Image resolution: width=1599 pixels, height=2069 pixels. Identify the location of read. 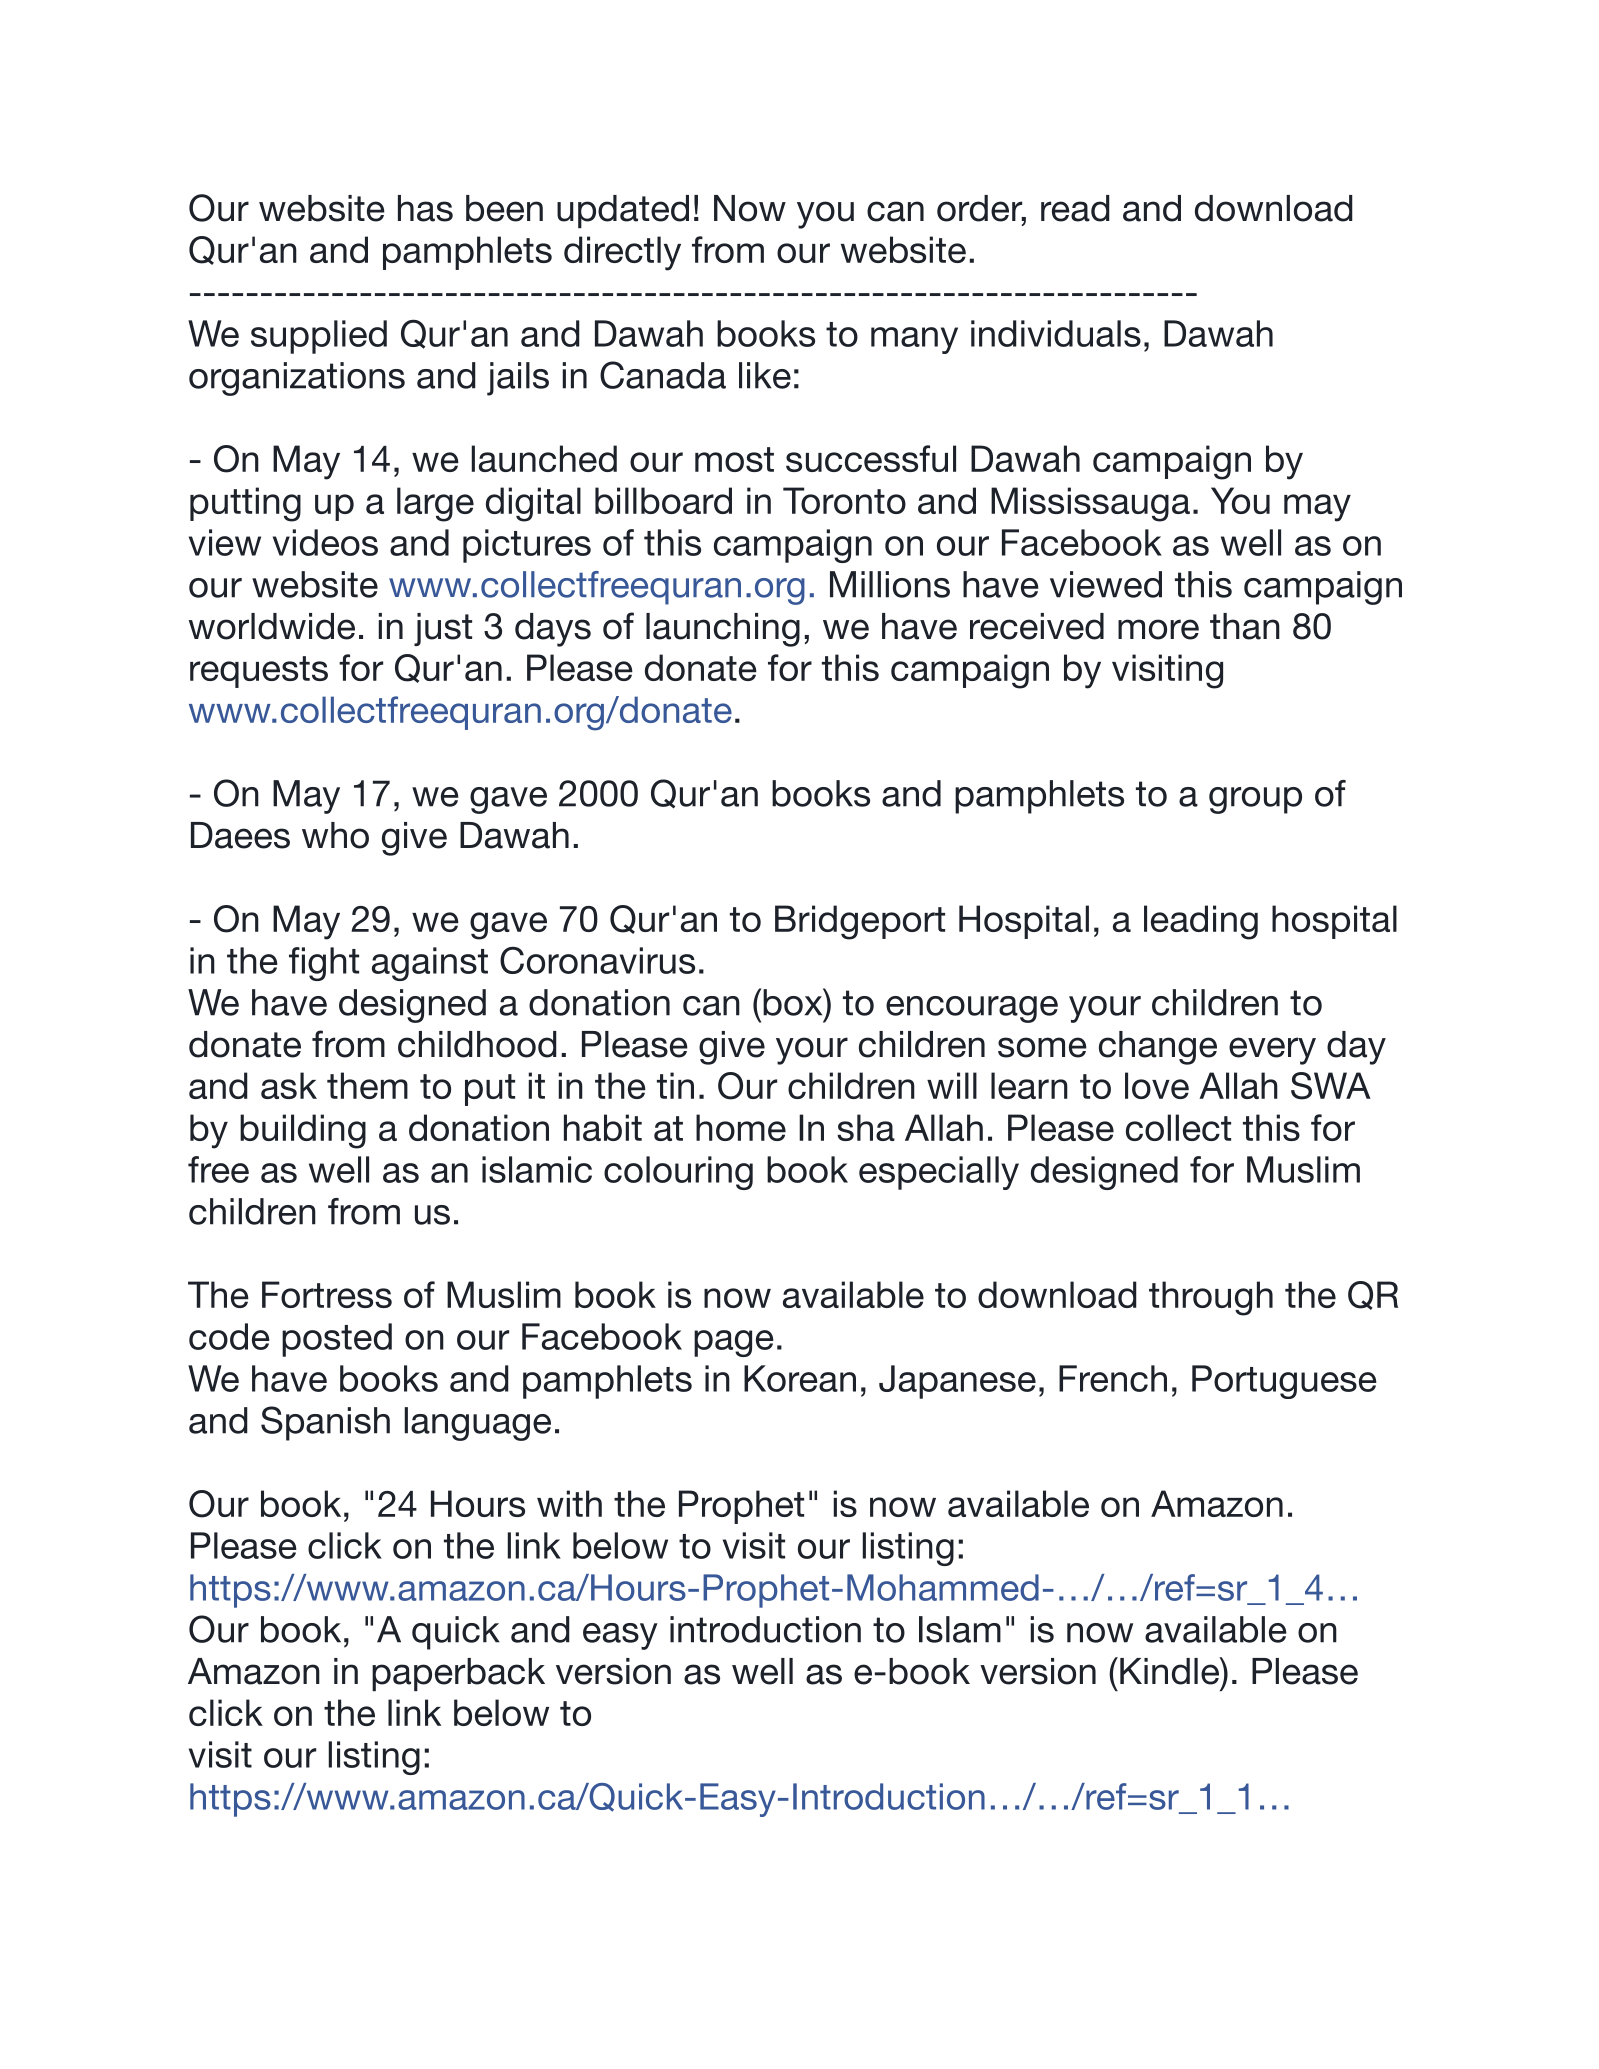
(1075, 208).
